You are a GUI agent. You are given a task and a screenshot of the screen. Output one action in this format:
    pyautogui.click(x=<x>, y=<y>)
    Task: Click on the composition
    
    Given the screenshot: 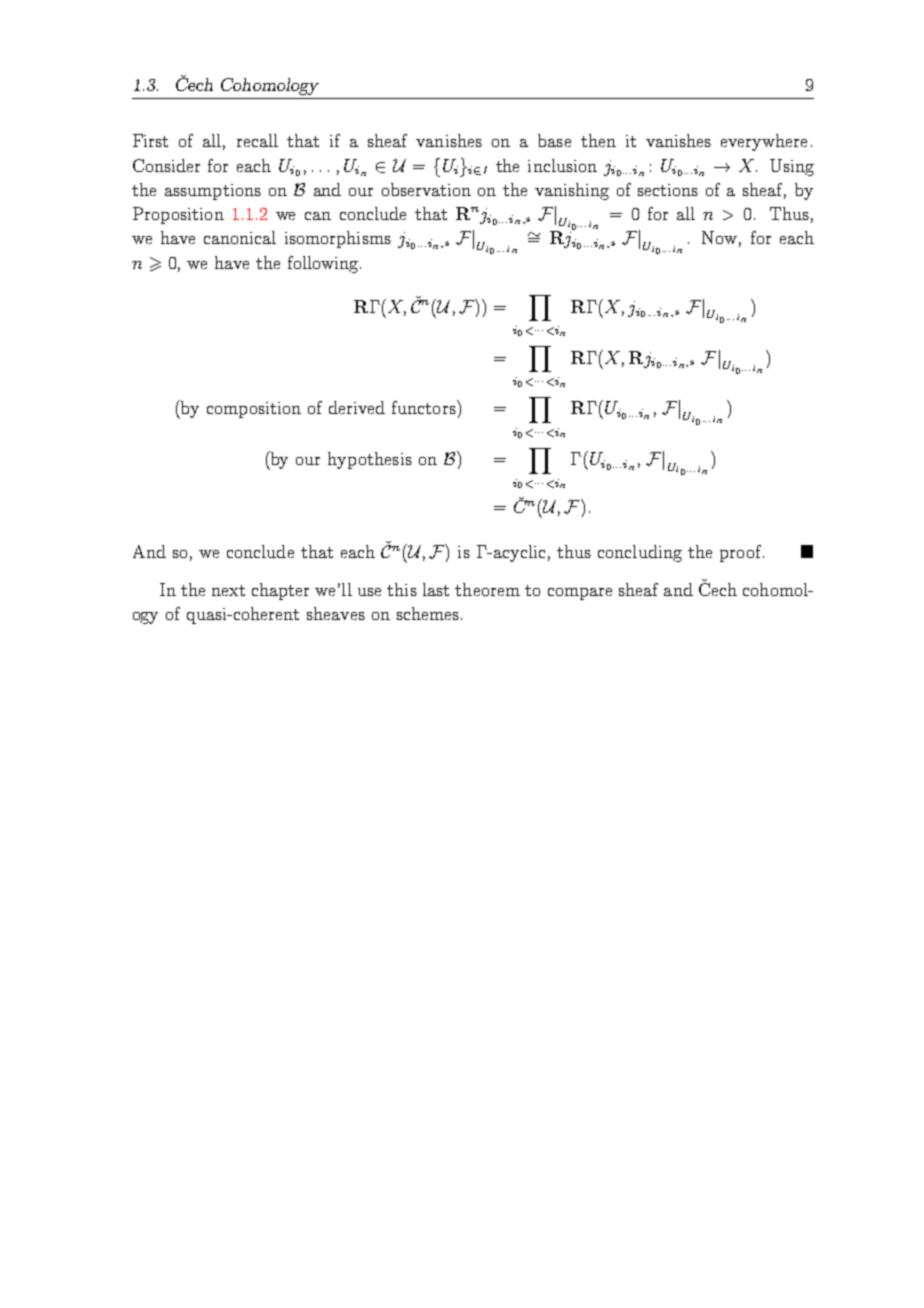 What is the action you would take?
    pyautogui.click(x=254, y=410)
